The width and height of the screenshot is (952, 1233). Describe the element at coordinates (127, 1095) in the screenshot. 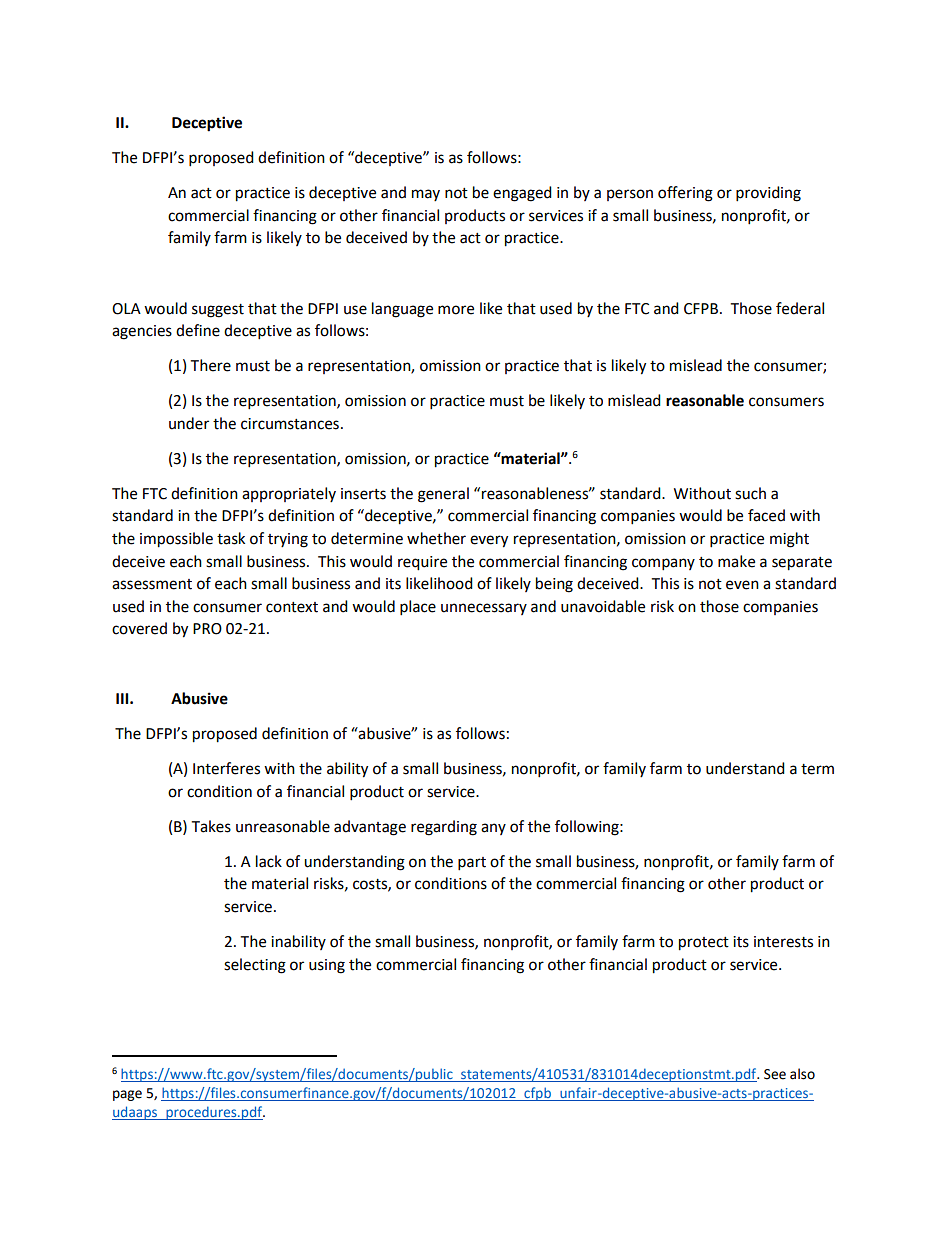

I see `page` at that location.
